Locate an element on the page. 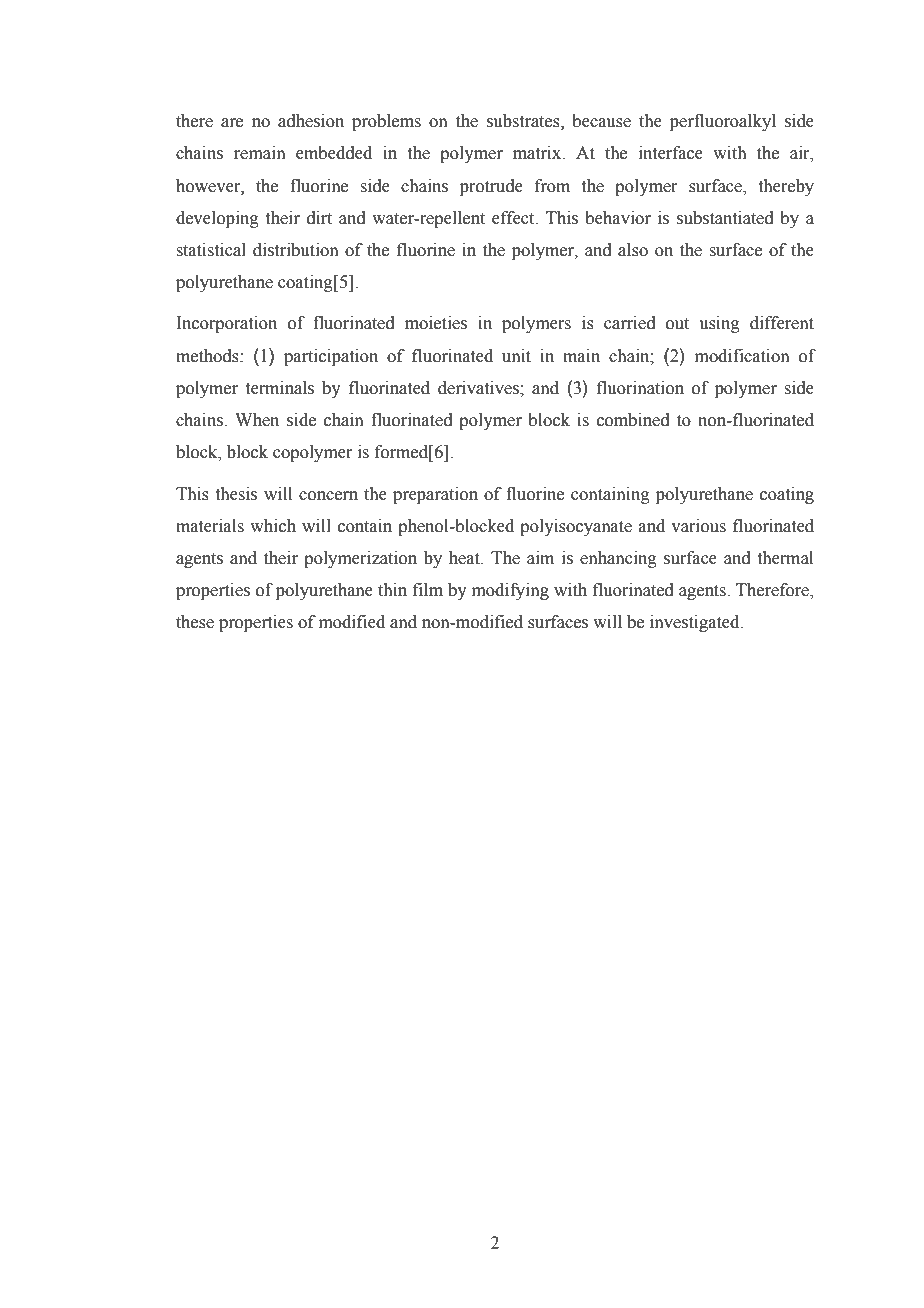 The height and width of the page is (1308, 924). investigated is located at coordinates (696, 623).
